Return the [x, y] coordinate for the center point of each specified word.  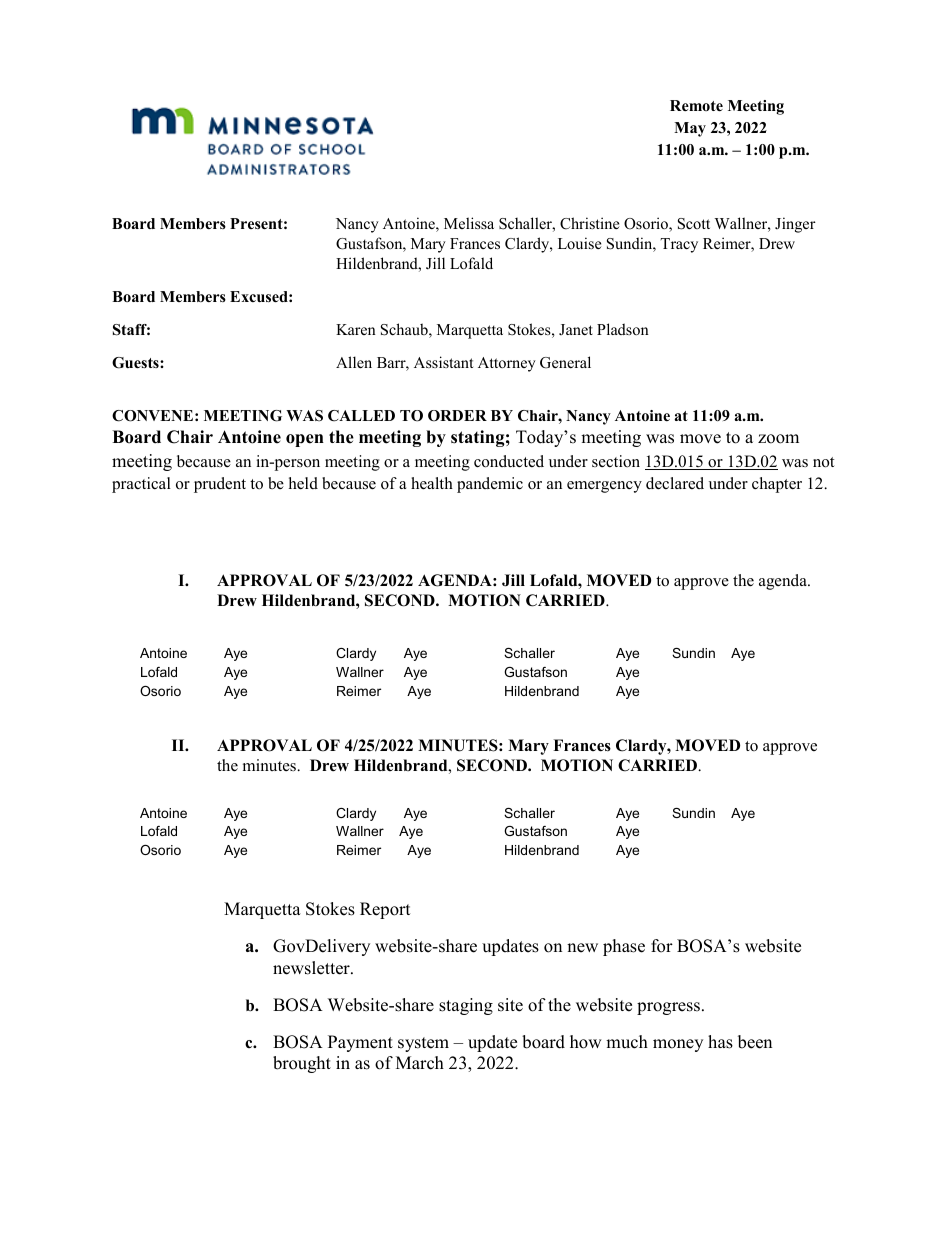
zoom [778, 439]
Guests [136, 363]
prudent [220, 485]
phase [624, 947]
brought [302, 1064]
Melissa [469, 223]
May [690, 129]
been [755, 1042]
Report [385, 910]
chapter [777, 485]
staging [466, 1006]
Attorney [507, 364]
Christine [589, 223]
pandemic [490, 485]
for [662, 946]
